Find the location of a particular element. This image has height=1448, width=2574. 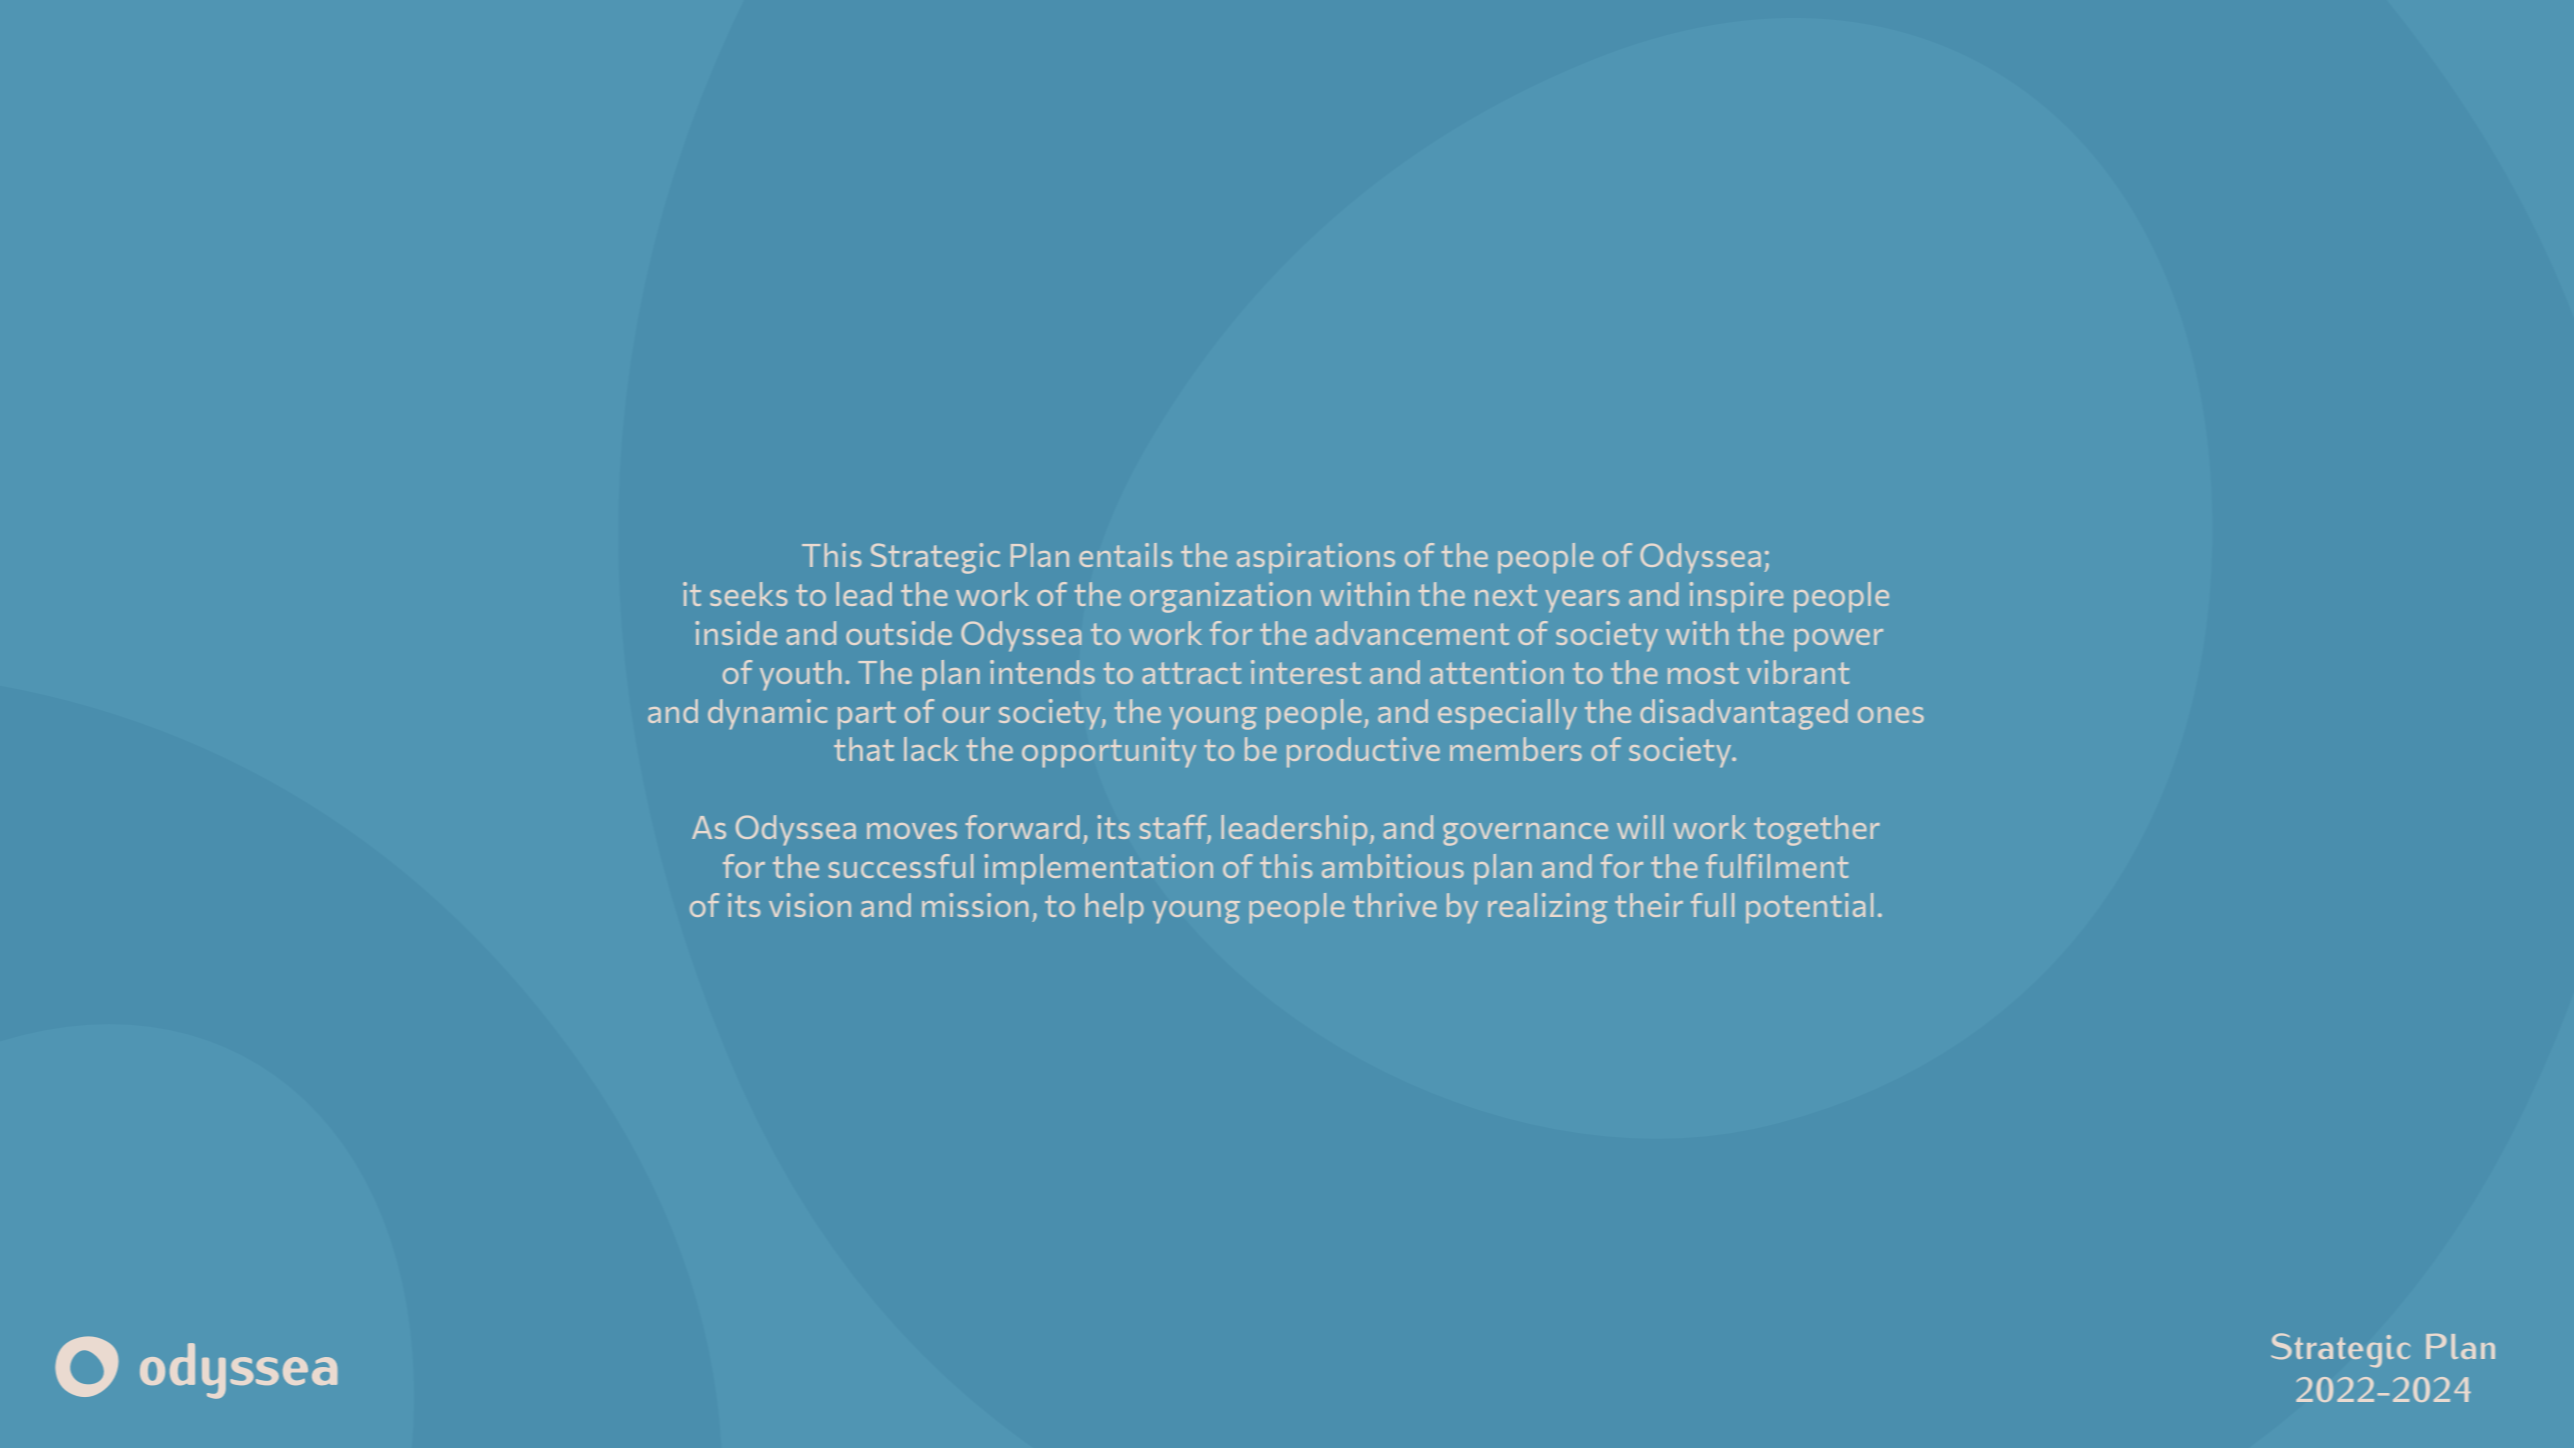

seeks is located at coordinates (748, 594).
